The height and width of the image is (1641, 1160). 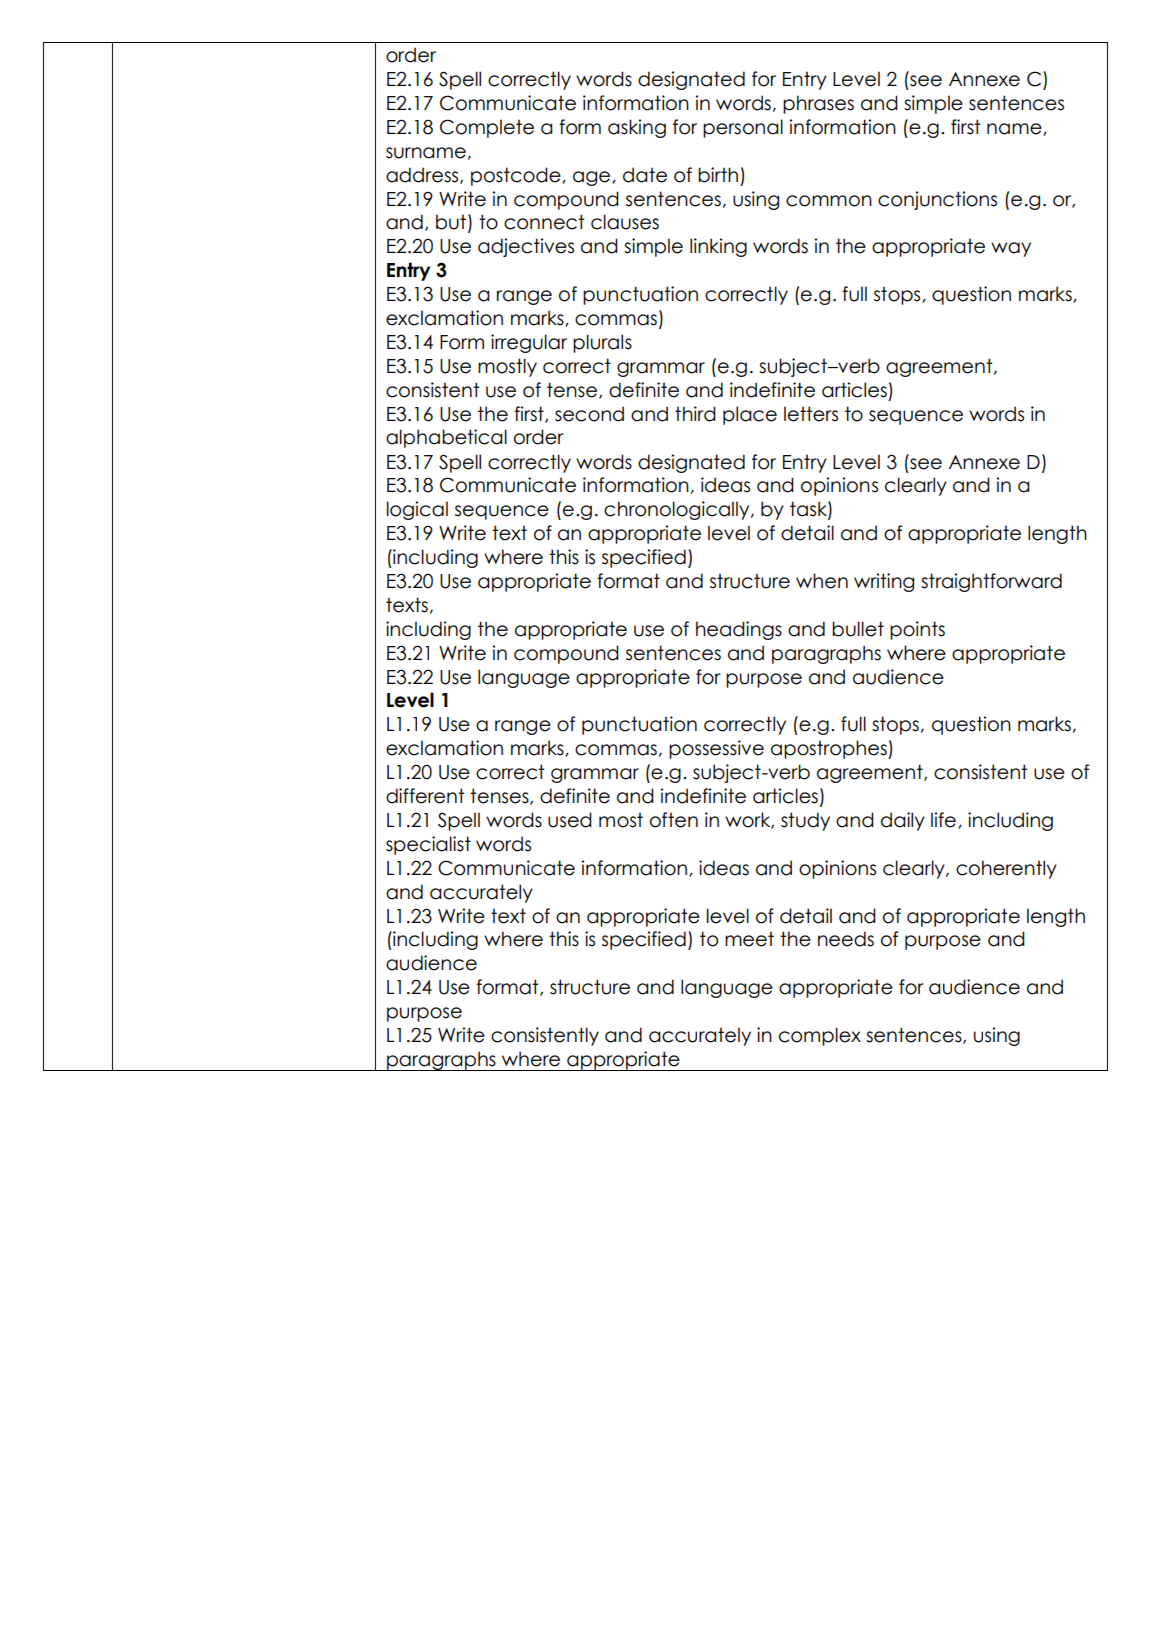 What do you see at coordinates (743, 128) in the image?
I see `personal` at bounding box center [743, 128].
